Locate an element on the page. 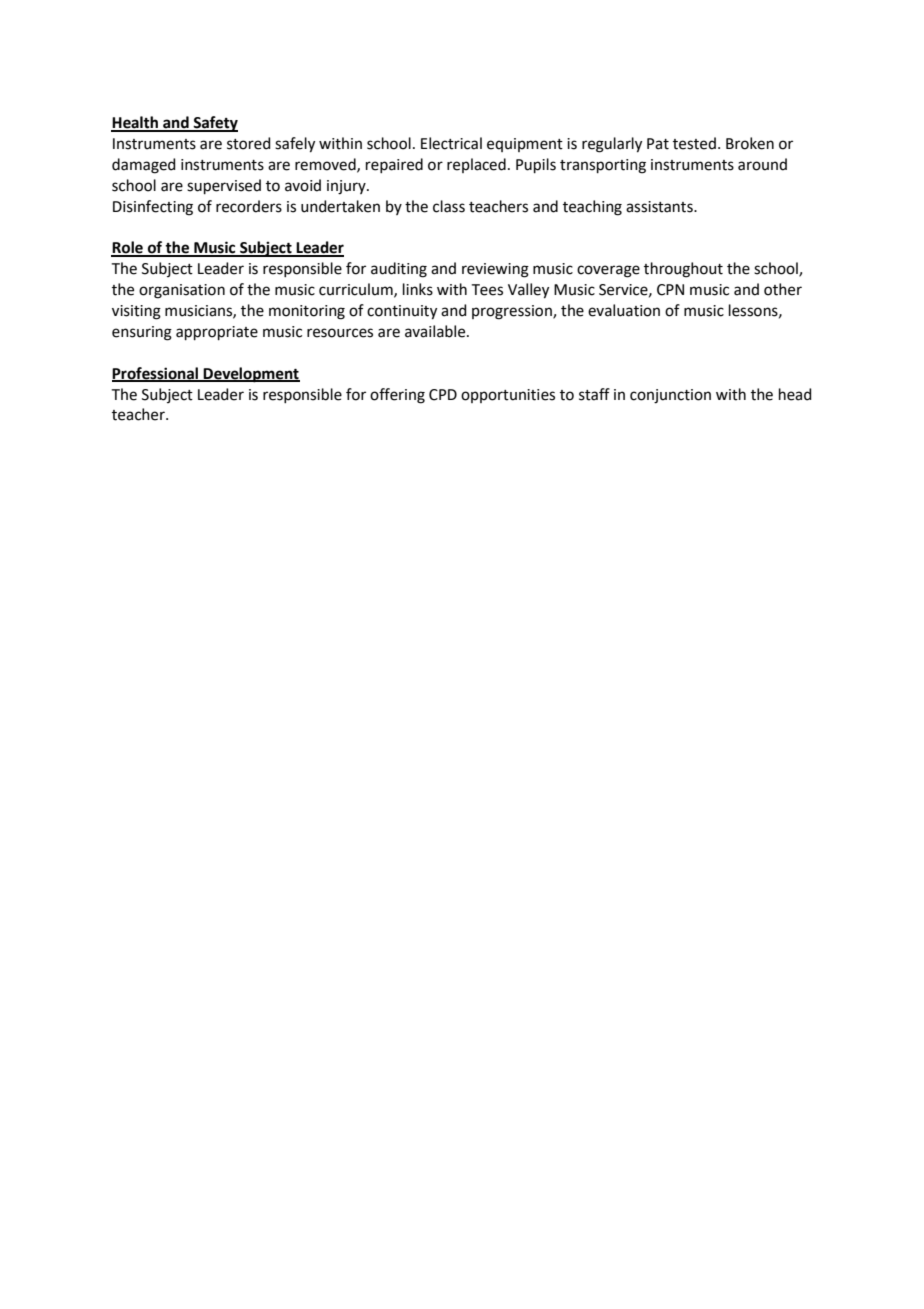 This image has width=924, height=1309. Development is located at coordinates (251, 375).
